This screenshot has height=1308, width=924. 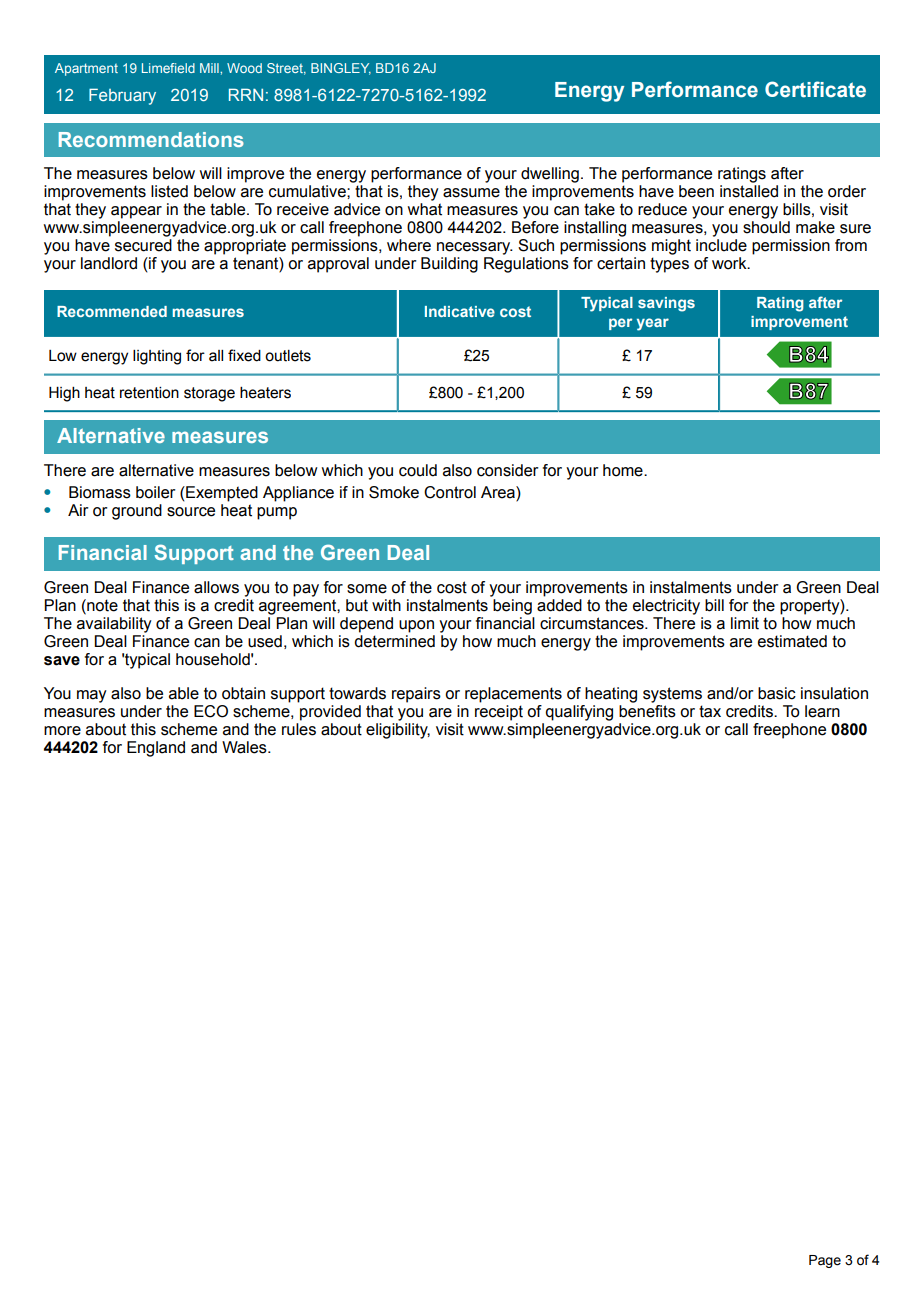 What do you see at coordinates (114, 625) in the screenshot?
I see `availability` at bounding box center [114, 625].
